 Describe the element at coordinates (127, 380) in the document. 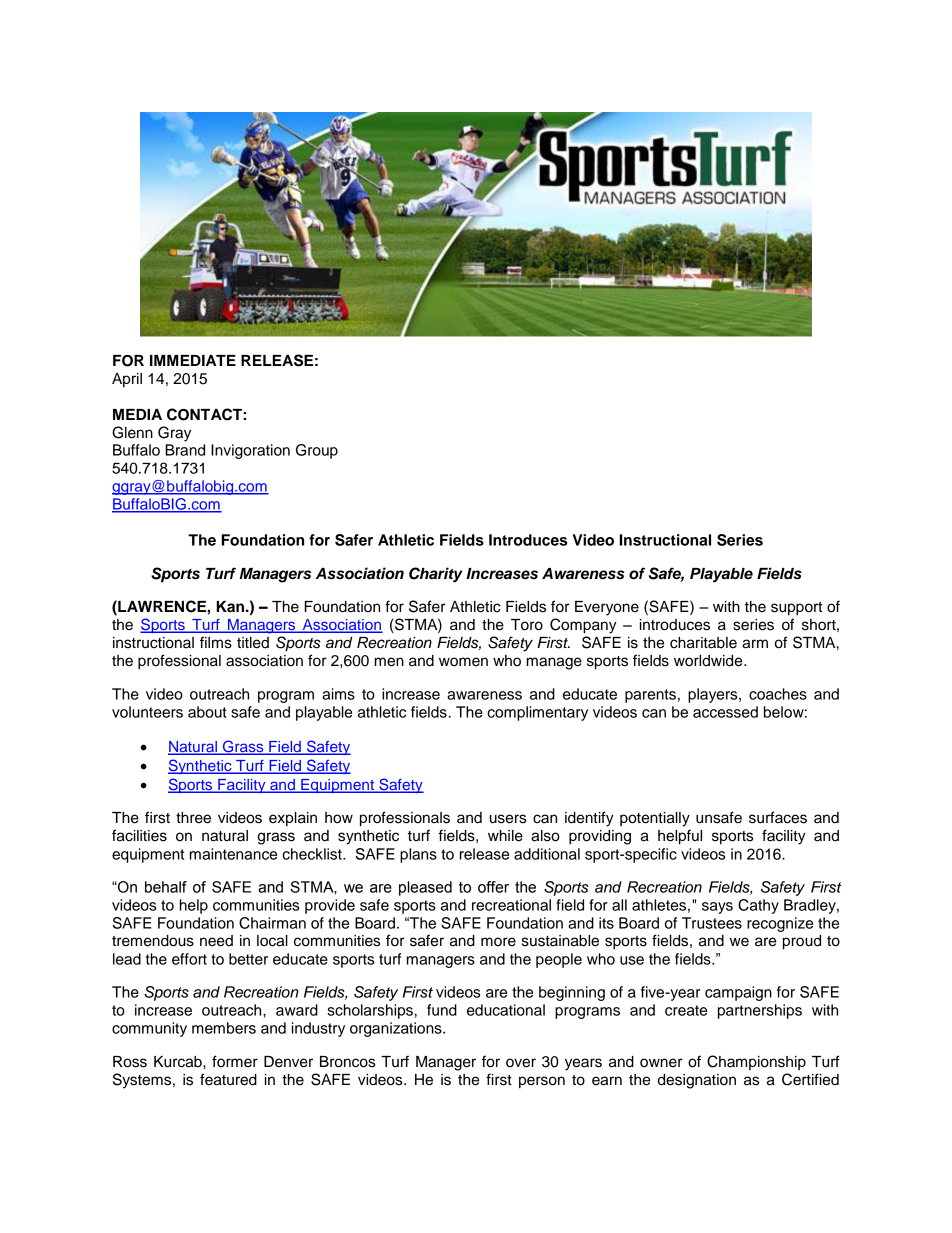

I see `April` at that location.
